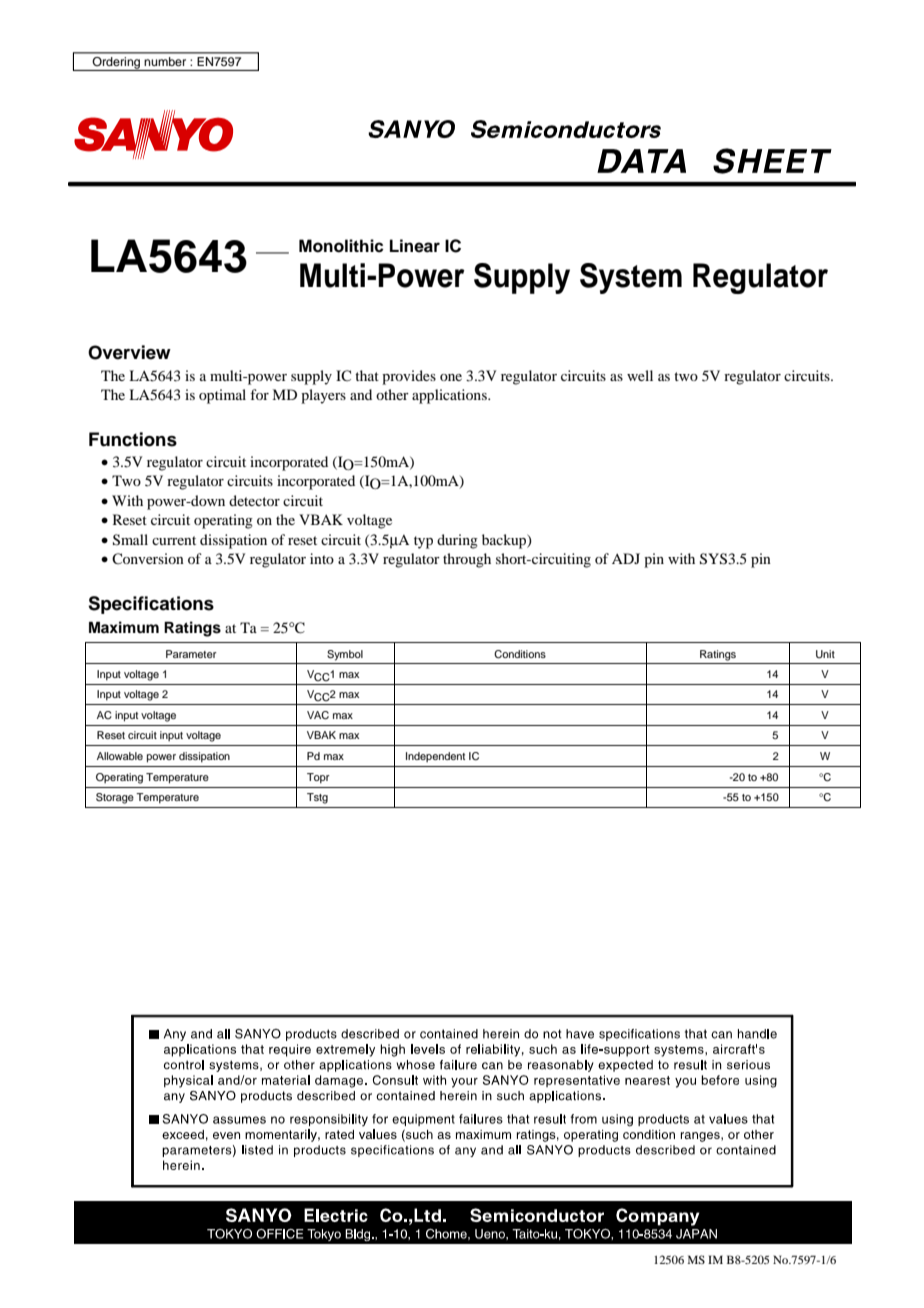 This screenshot has height=1308, width=924. I want to click on Unit, so click(825, 654).
